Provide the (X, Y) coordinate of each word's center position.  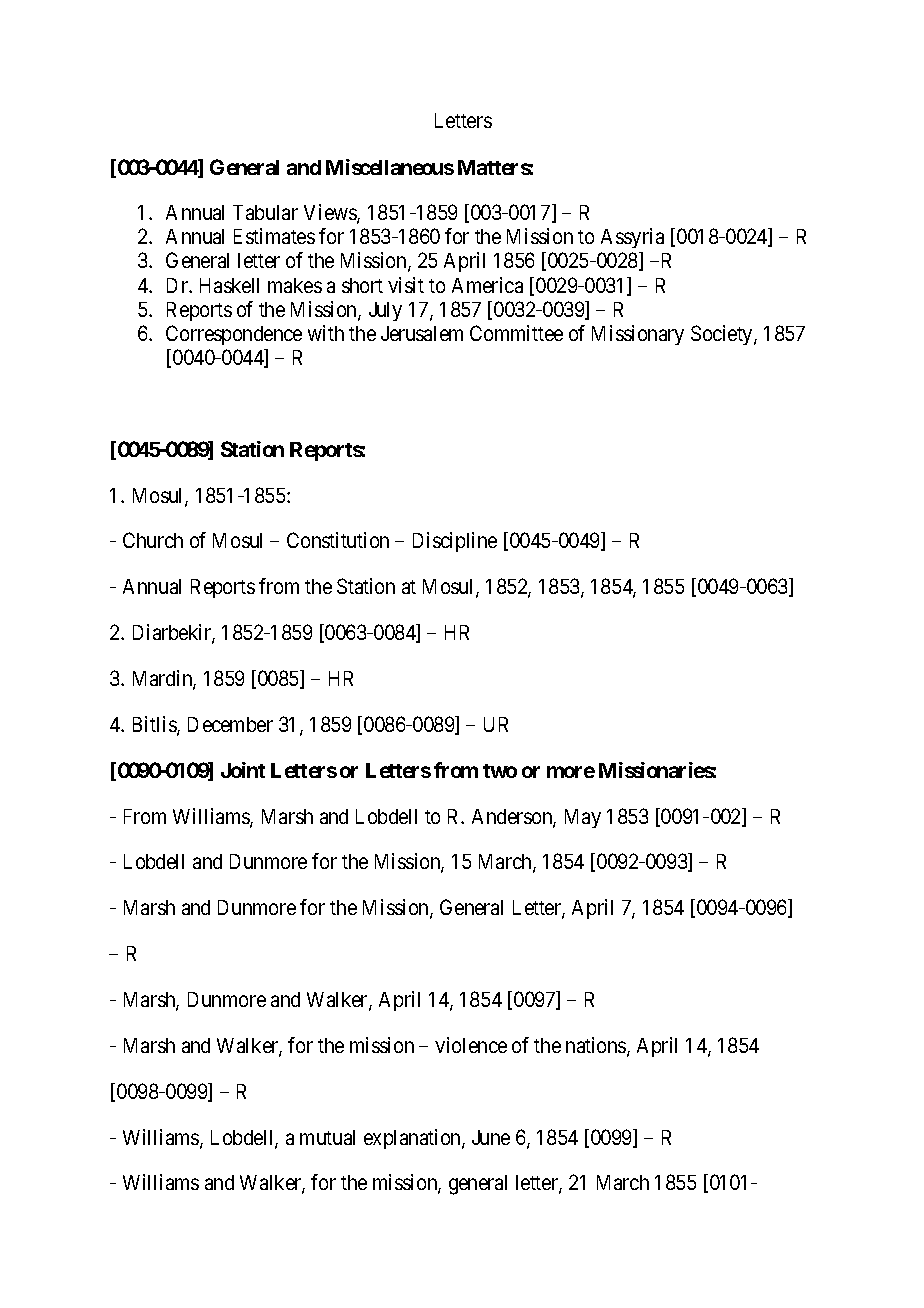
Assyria (632, 238)
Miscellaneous (390, 167)
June (491, 1137)
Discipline (455, 542)
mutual (327, 1137)
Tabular (265, 212)
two (500, 771)
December (230, 724)
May (583, 818)
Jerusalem (422, 333)
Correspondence (234, 335)
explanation (413, 1139)
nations (597, 1046)
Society (723, 335)
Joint (243, 770)
